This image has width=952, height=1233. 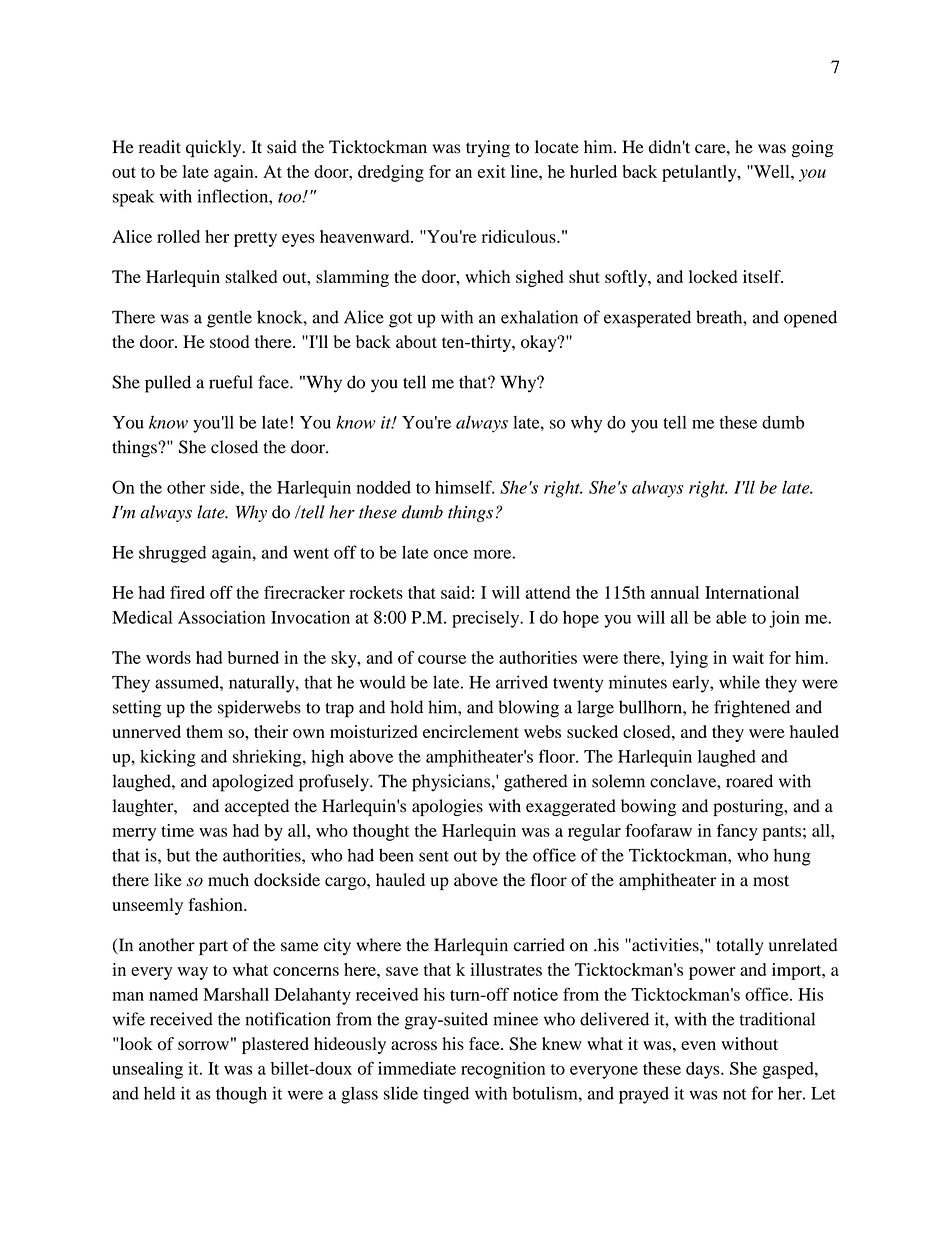 What do you see at coordinates (749, 781) in the image?
I see `roared` at bounding box center [749, 781].
